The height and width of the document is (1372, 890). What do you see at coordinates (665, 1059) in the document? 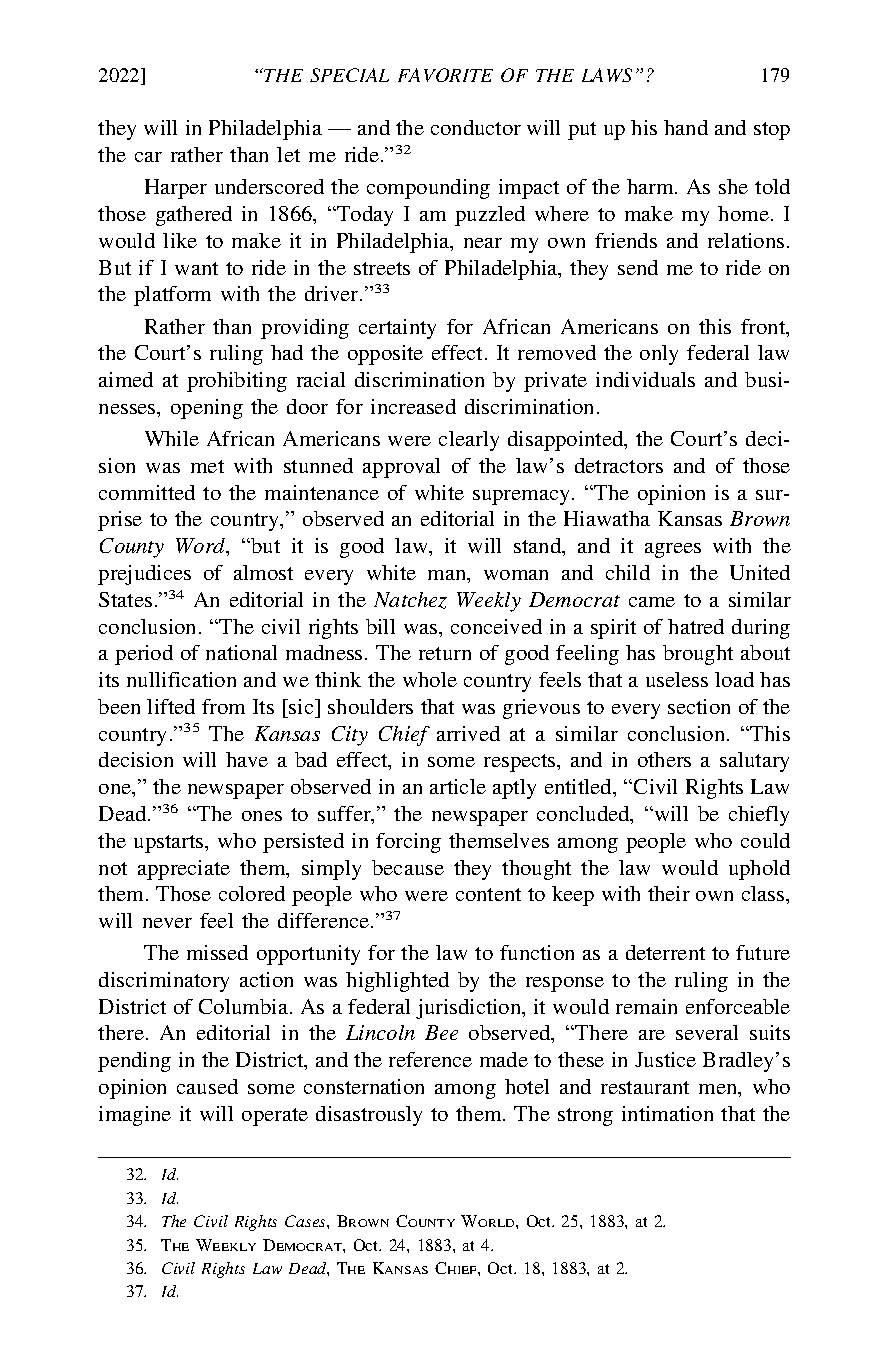
I see `Justice` at bounding box center [665, 1059].
